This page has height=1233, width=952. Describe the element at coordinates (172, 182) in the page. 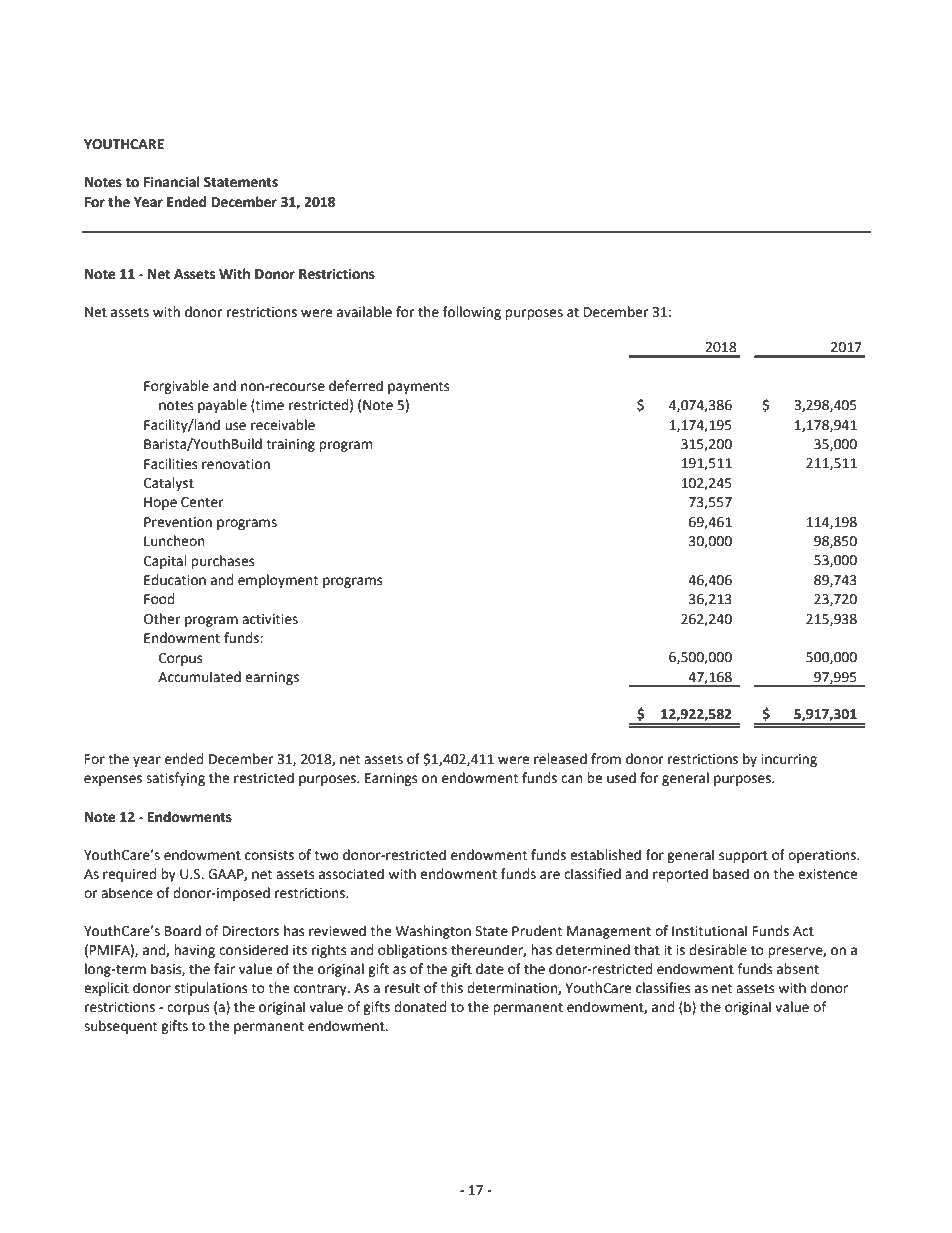

I see `Financial` at that location.
